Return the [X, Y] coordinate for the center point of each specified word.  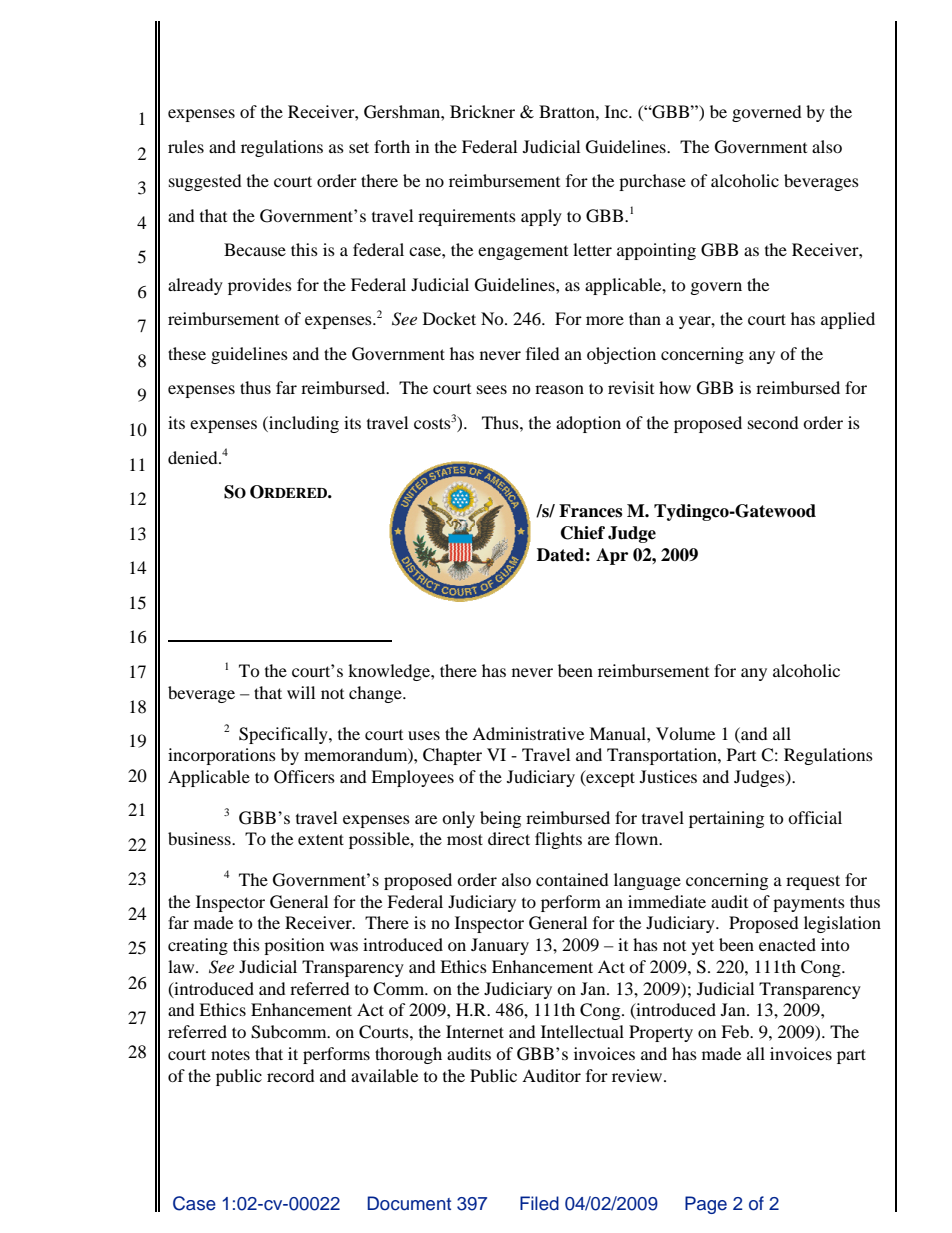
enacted [787, 944]
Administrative [528, 733]
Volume [685, 733]
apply [541, 217]
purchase [652, 182]
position [294, 946]
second [773, 422]
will [301, 692]
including [303, 424]
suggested [205, 182]
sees [492, 389]
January [500, 946]
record [291, 1075]
